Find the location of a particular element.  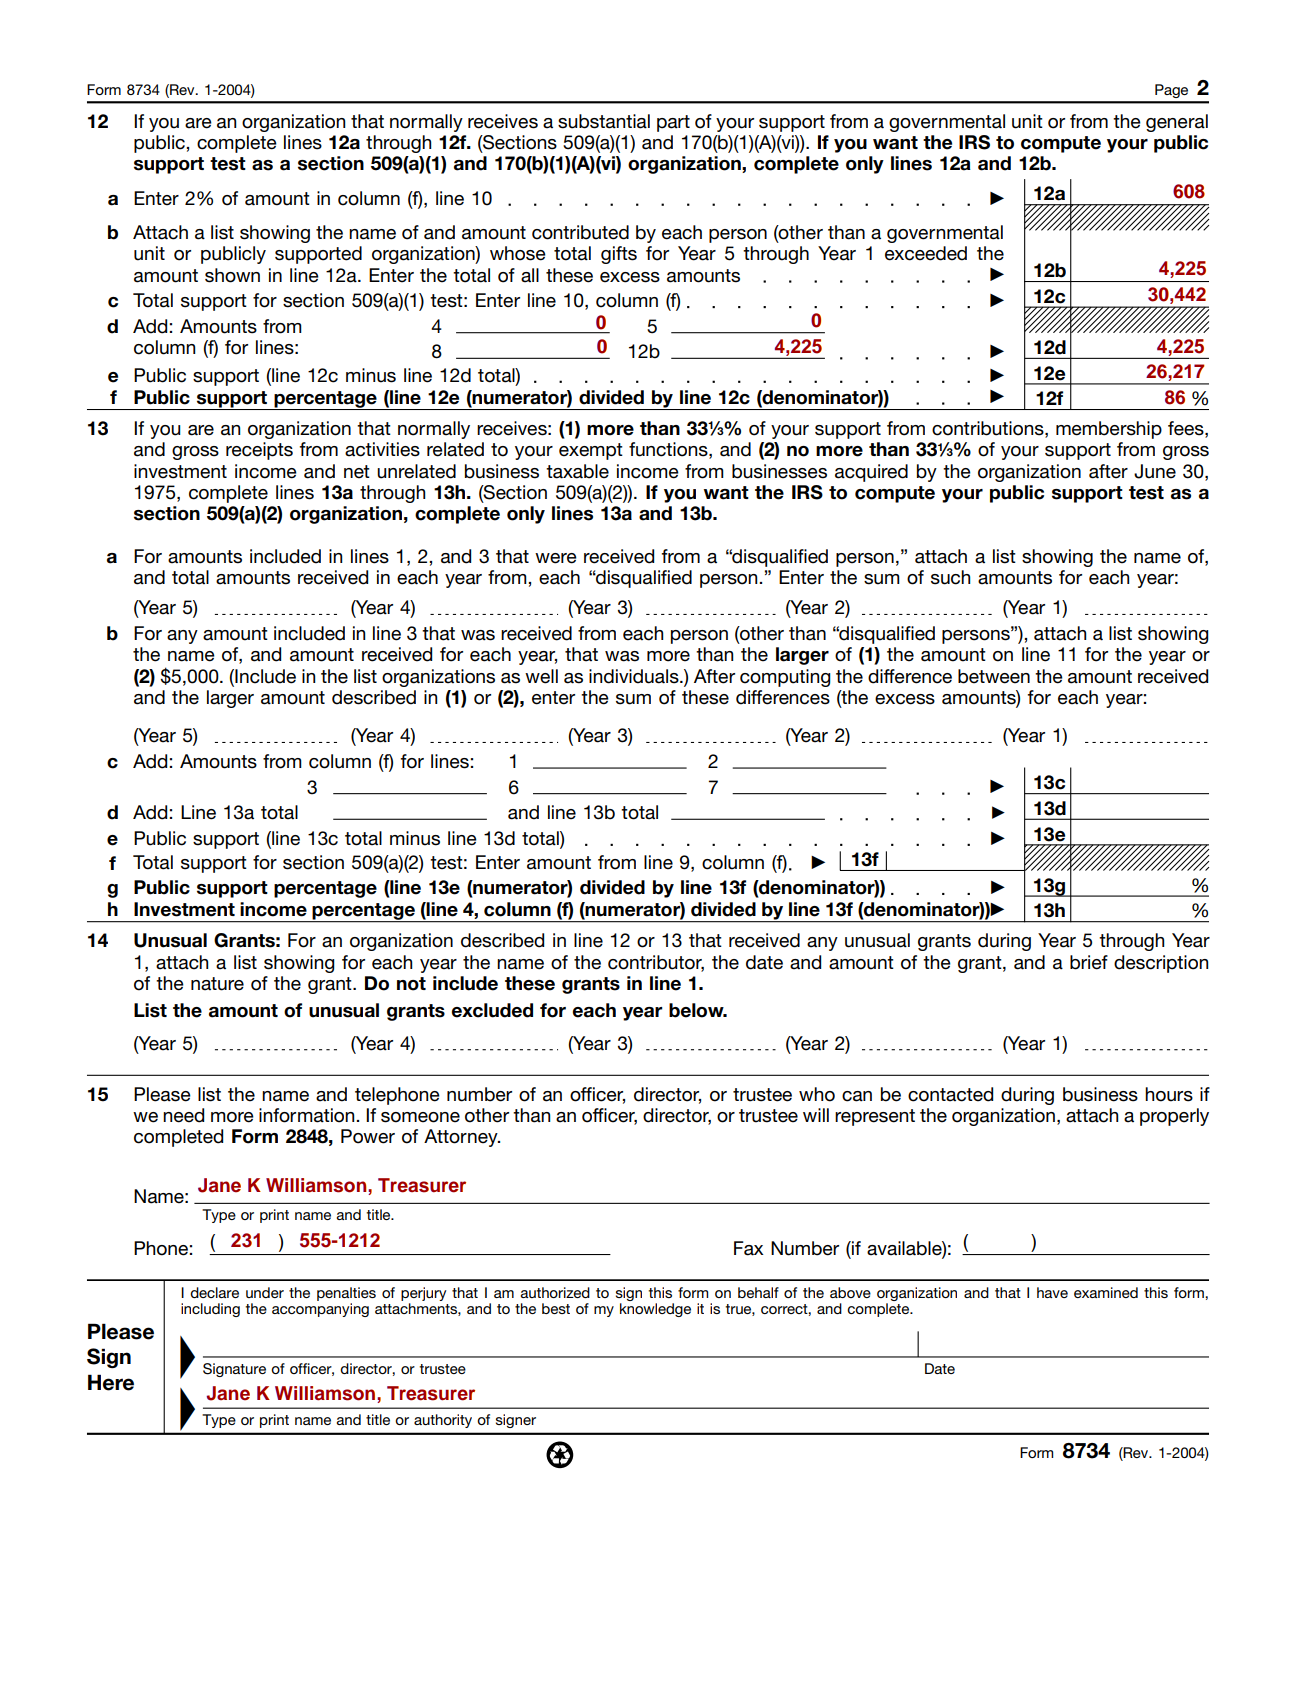

were is located at coordinates (556, 558).
